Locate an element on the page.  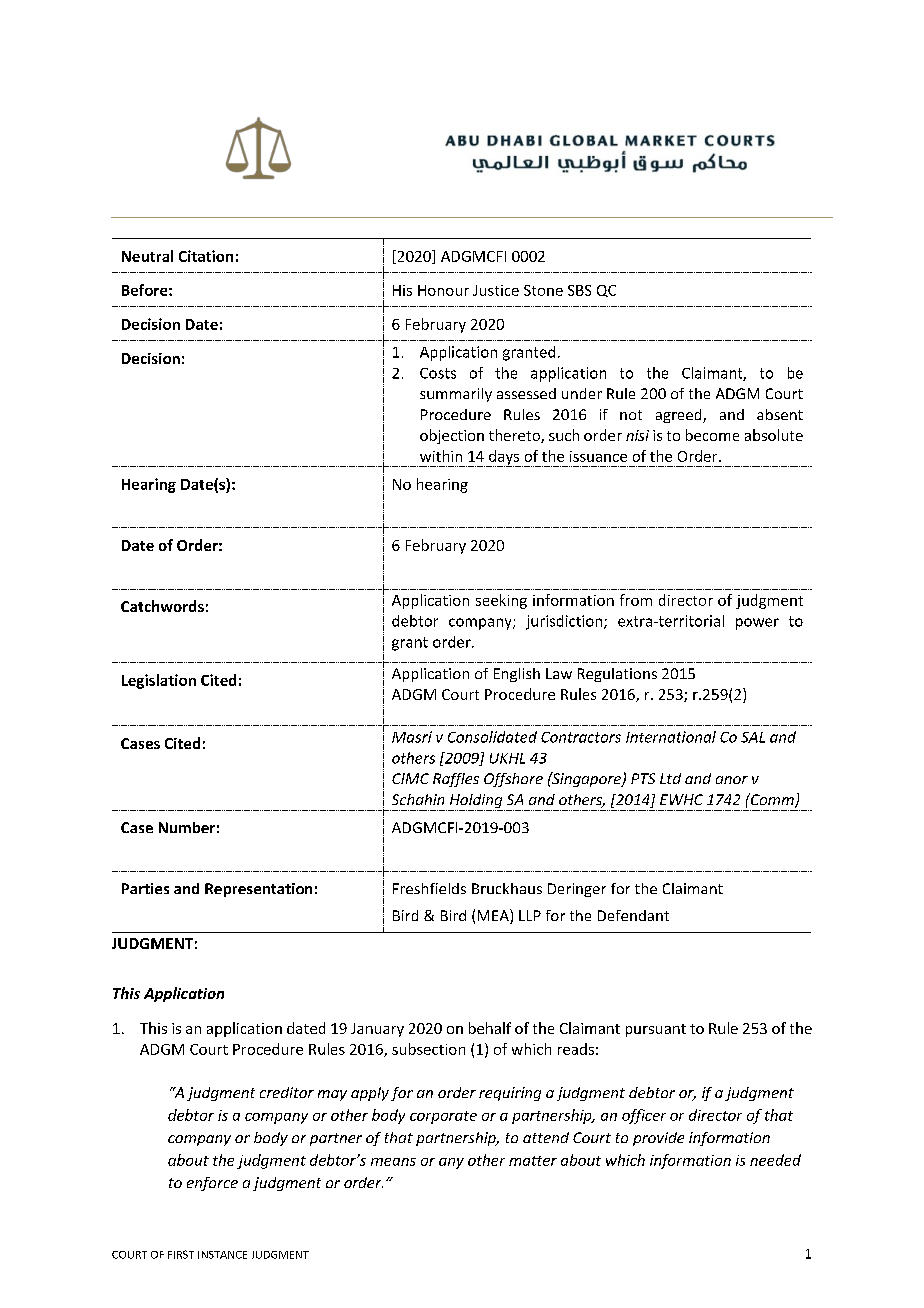
become is located at coordinates (712, 435).
